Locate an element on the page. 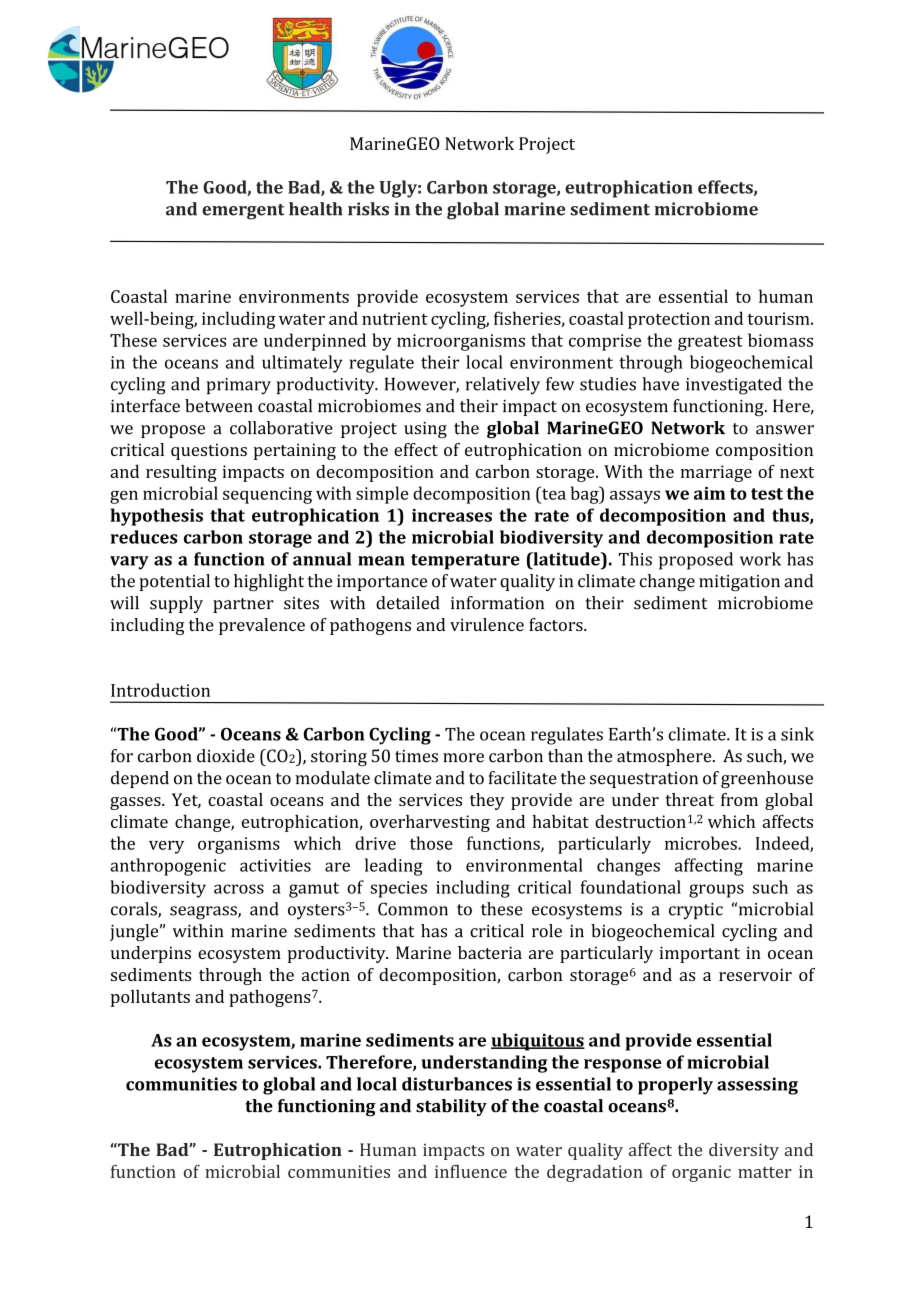  pollutants is located at coordinates (150, 998).
